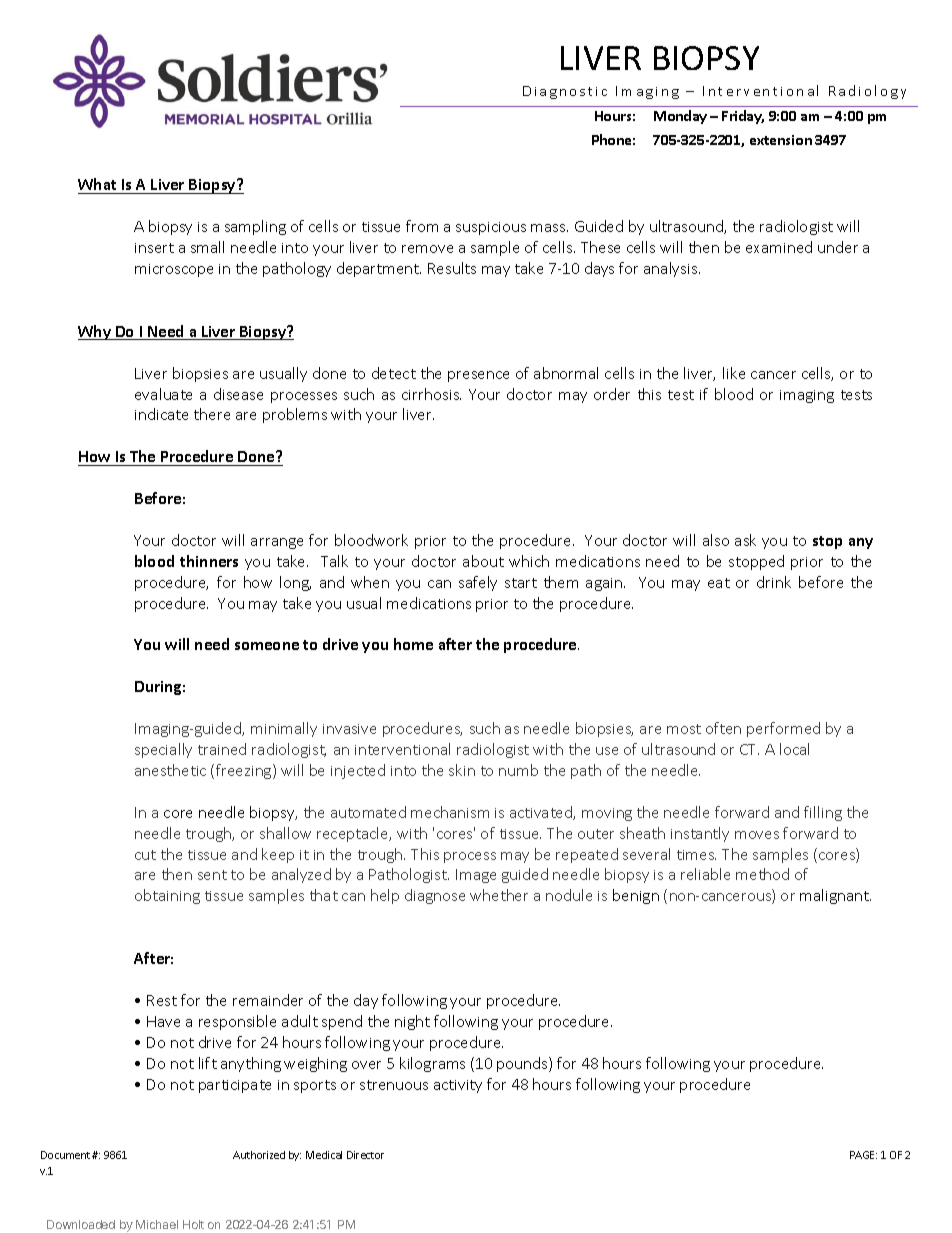 This image has width=952, height=1233. Describe the element at coordinates (835, 896) in the image. I see `malignant` at that location.
